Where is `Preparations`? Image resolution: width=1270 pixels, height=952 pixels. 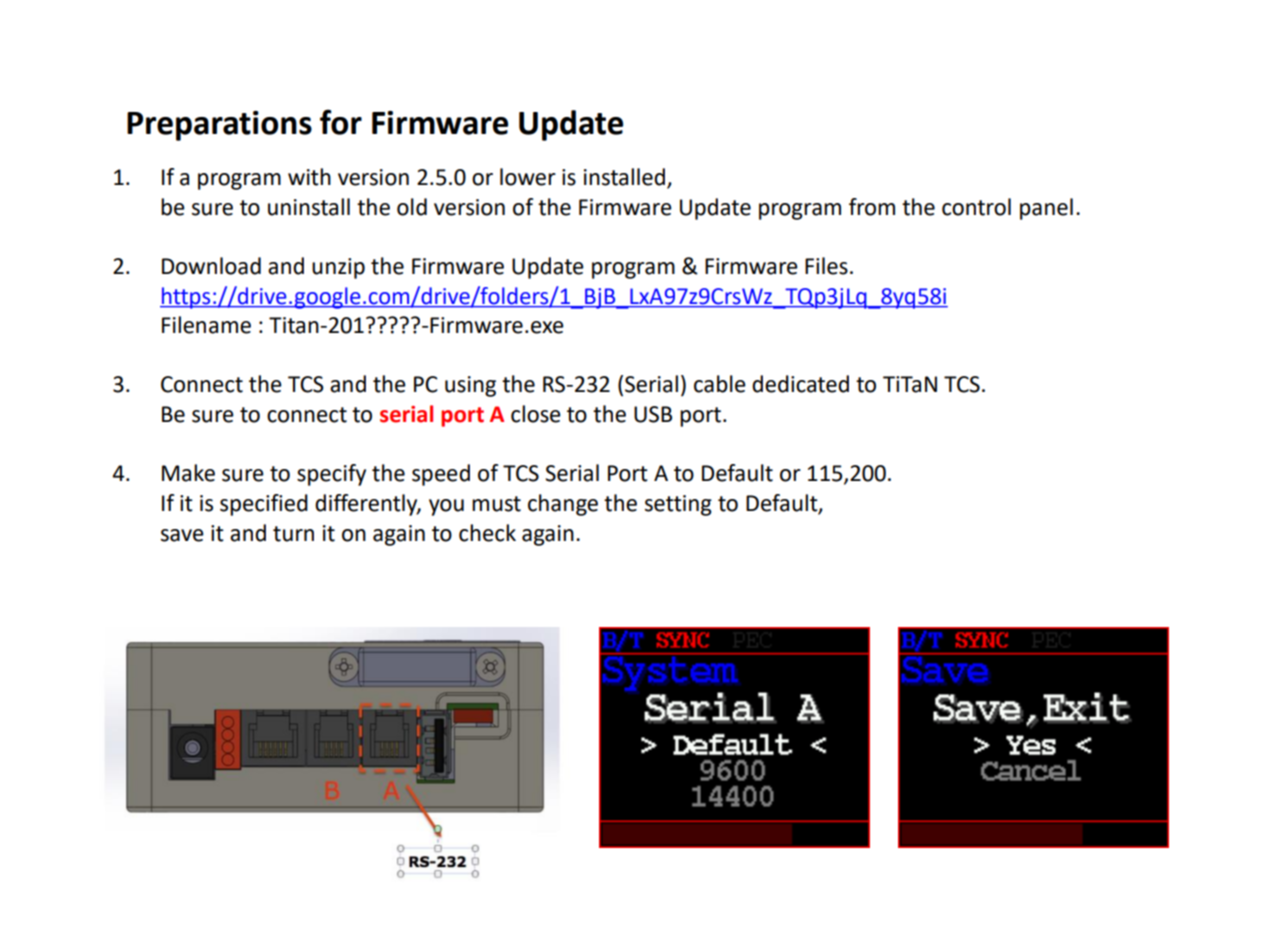 Preparations is located at coordinates (219, 126).
